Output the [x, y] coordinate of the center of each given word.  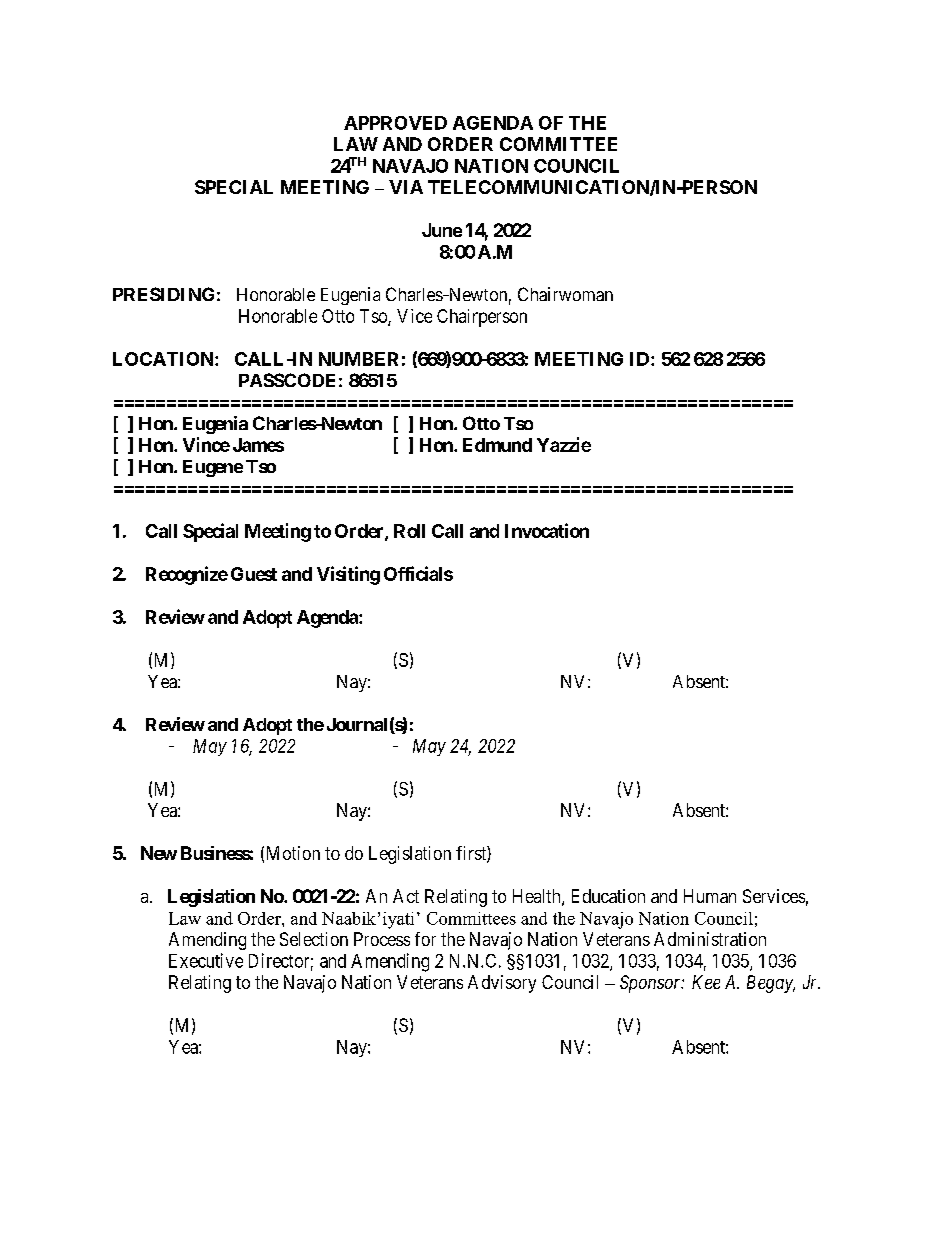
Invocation [547, 530]
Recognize [187, 575]
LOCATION [164, 359]
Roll [409, 531]
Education [608, 896]
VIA [406, 187]
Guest [254, 574]
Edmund [497, 445]
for [425, 939]
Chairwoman [565, 294]
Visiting [348, 575]
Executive [206, 960]
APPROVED [395, 123]
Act [406, 896]
